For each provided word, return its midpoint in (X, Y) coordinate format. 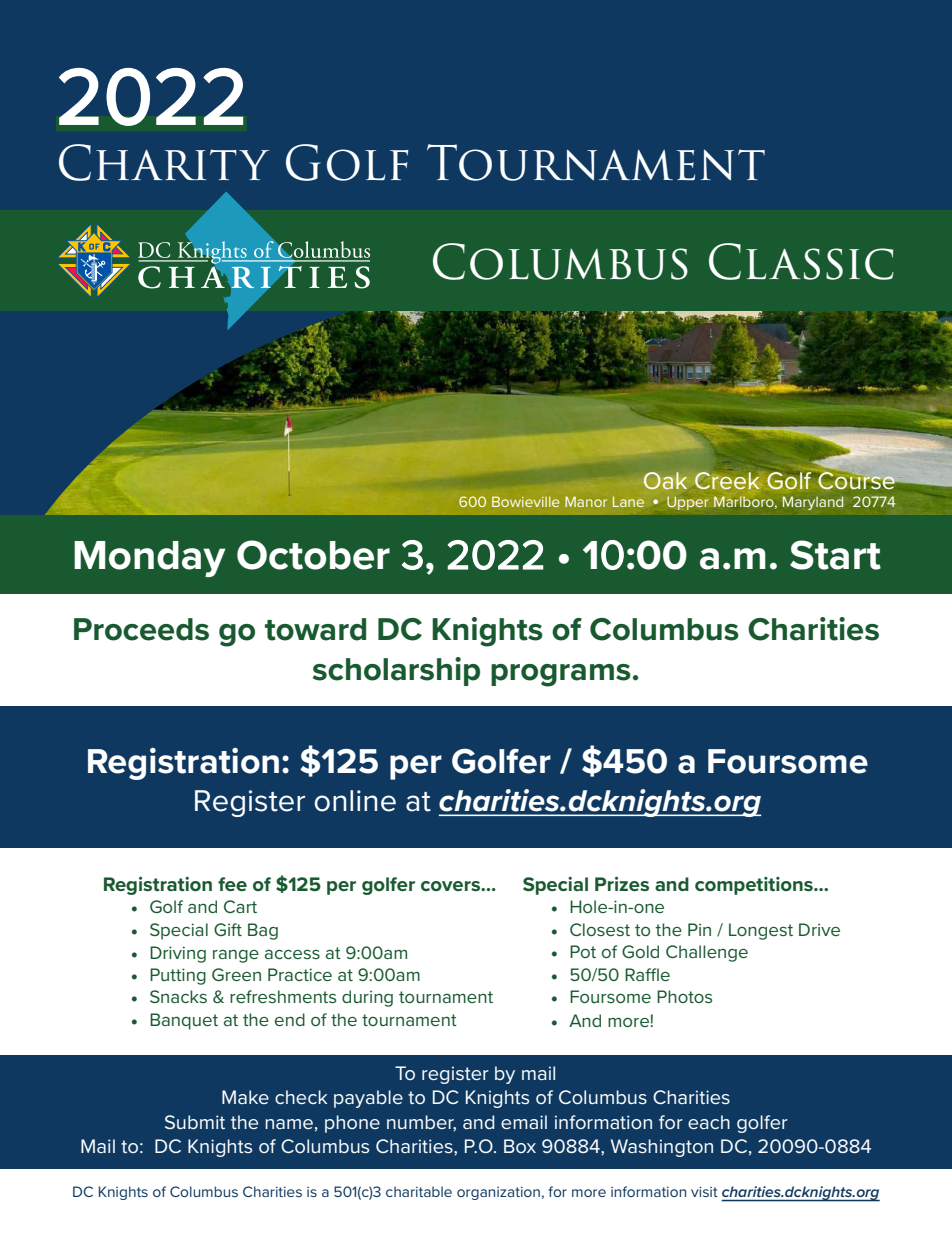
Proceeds (141, 629)
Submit (195, 1122)
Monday (150, 559)
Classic (801, 261)
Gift (228, 929)
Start (835, 555)
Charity (164, 162)
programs (561, 675)
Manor (586, 501)
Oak (665, 481)
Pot (583, 951)
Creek (727, 479)
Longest (761, 931)
